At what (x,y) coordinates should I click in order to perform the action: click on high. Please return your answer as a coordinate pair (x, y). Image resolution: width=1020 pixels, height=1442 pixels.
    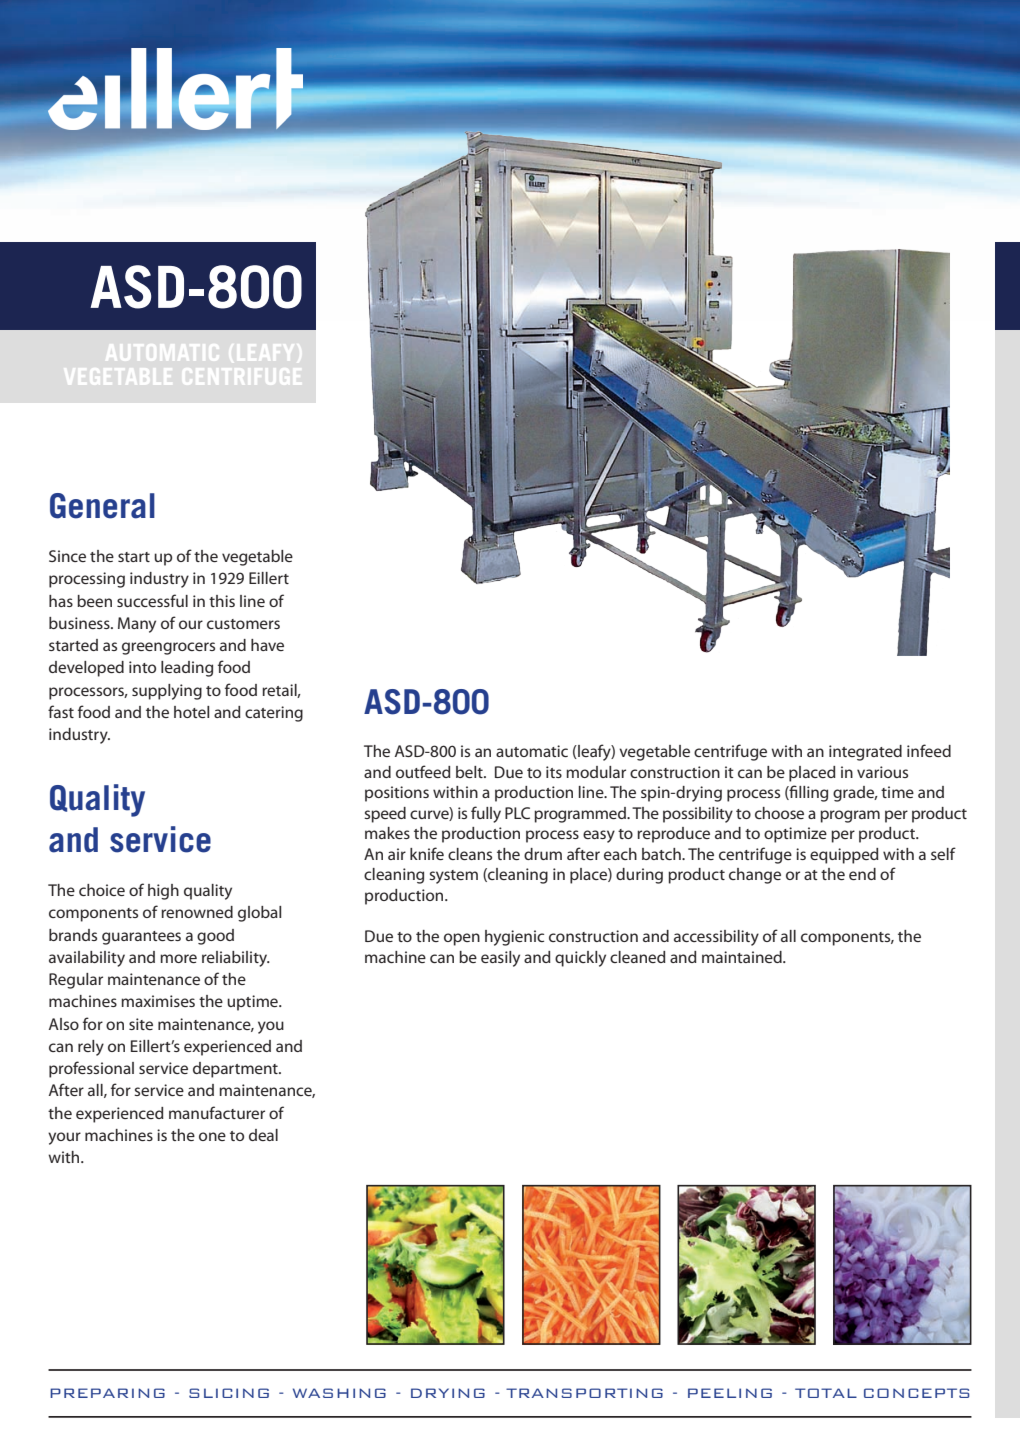
    Looking at the image, I should click on (163, 892).
